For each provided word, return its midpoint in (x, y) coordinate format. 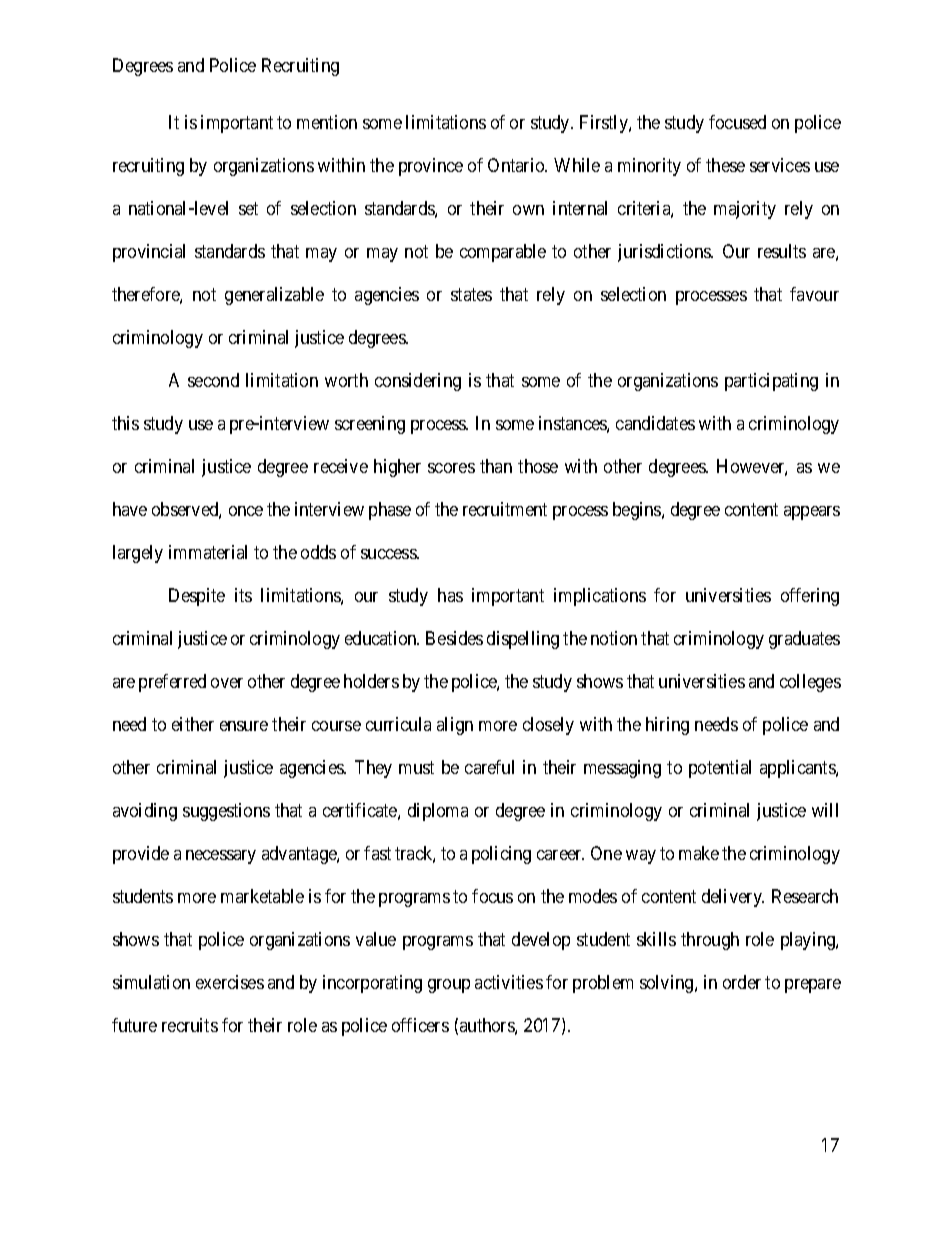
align (455, 726)
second (213, 380)
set (248, 208)
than (496, 466)
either (193, 724)
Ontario (517, 165)
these (725, 165)
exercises (230, 982)
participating (771, 382)
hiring (667, 726)
